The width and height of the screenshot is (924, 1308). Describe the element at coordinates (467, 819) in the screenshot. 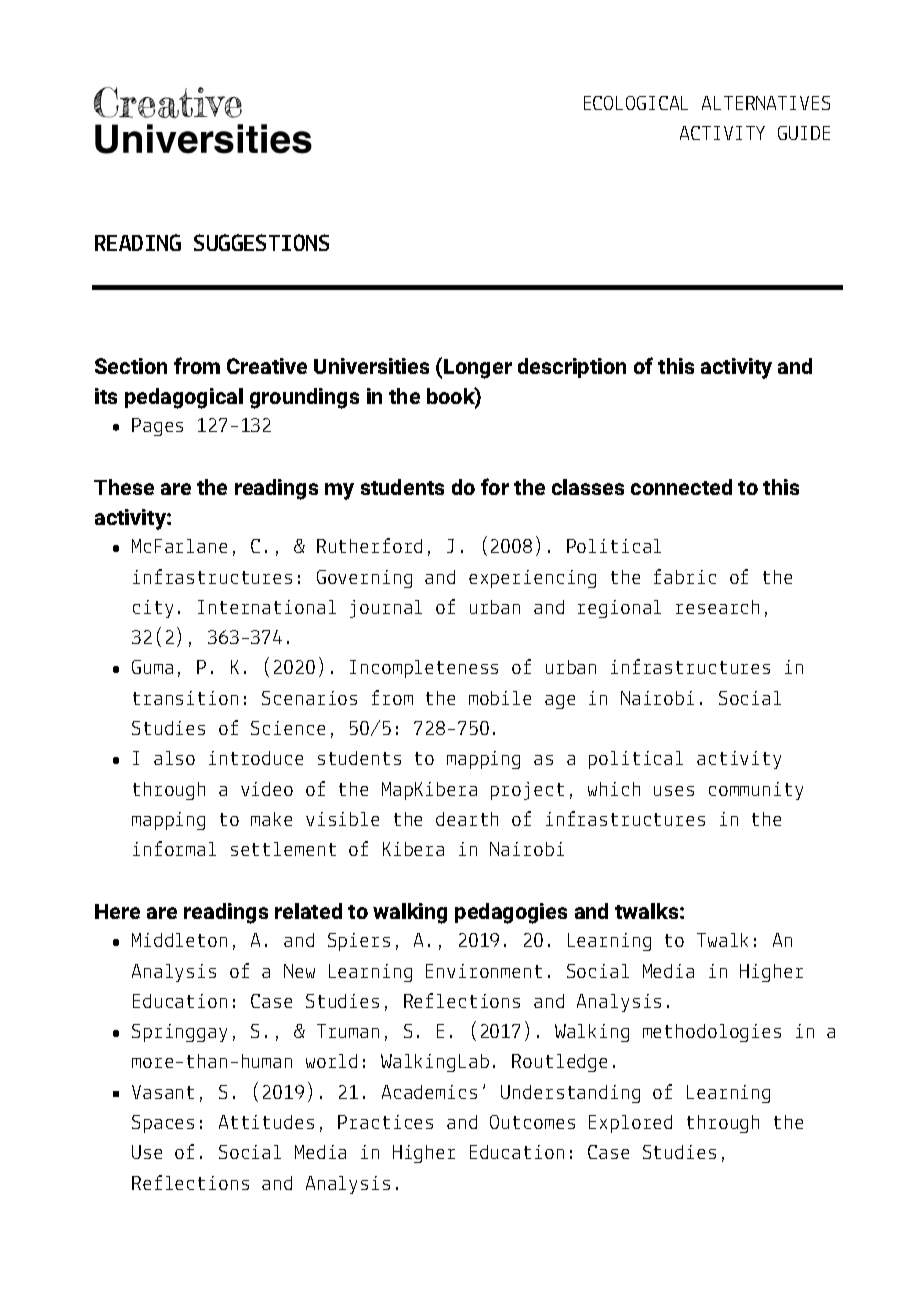

I see `dearth` at that location.
